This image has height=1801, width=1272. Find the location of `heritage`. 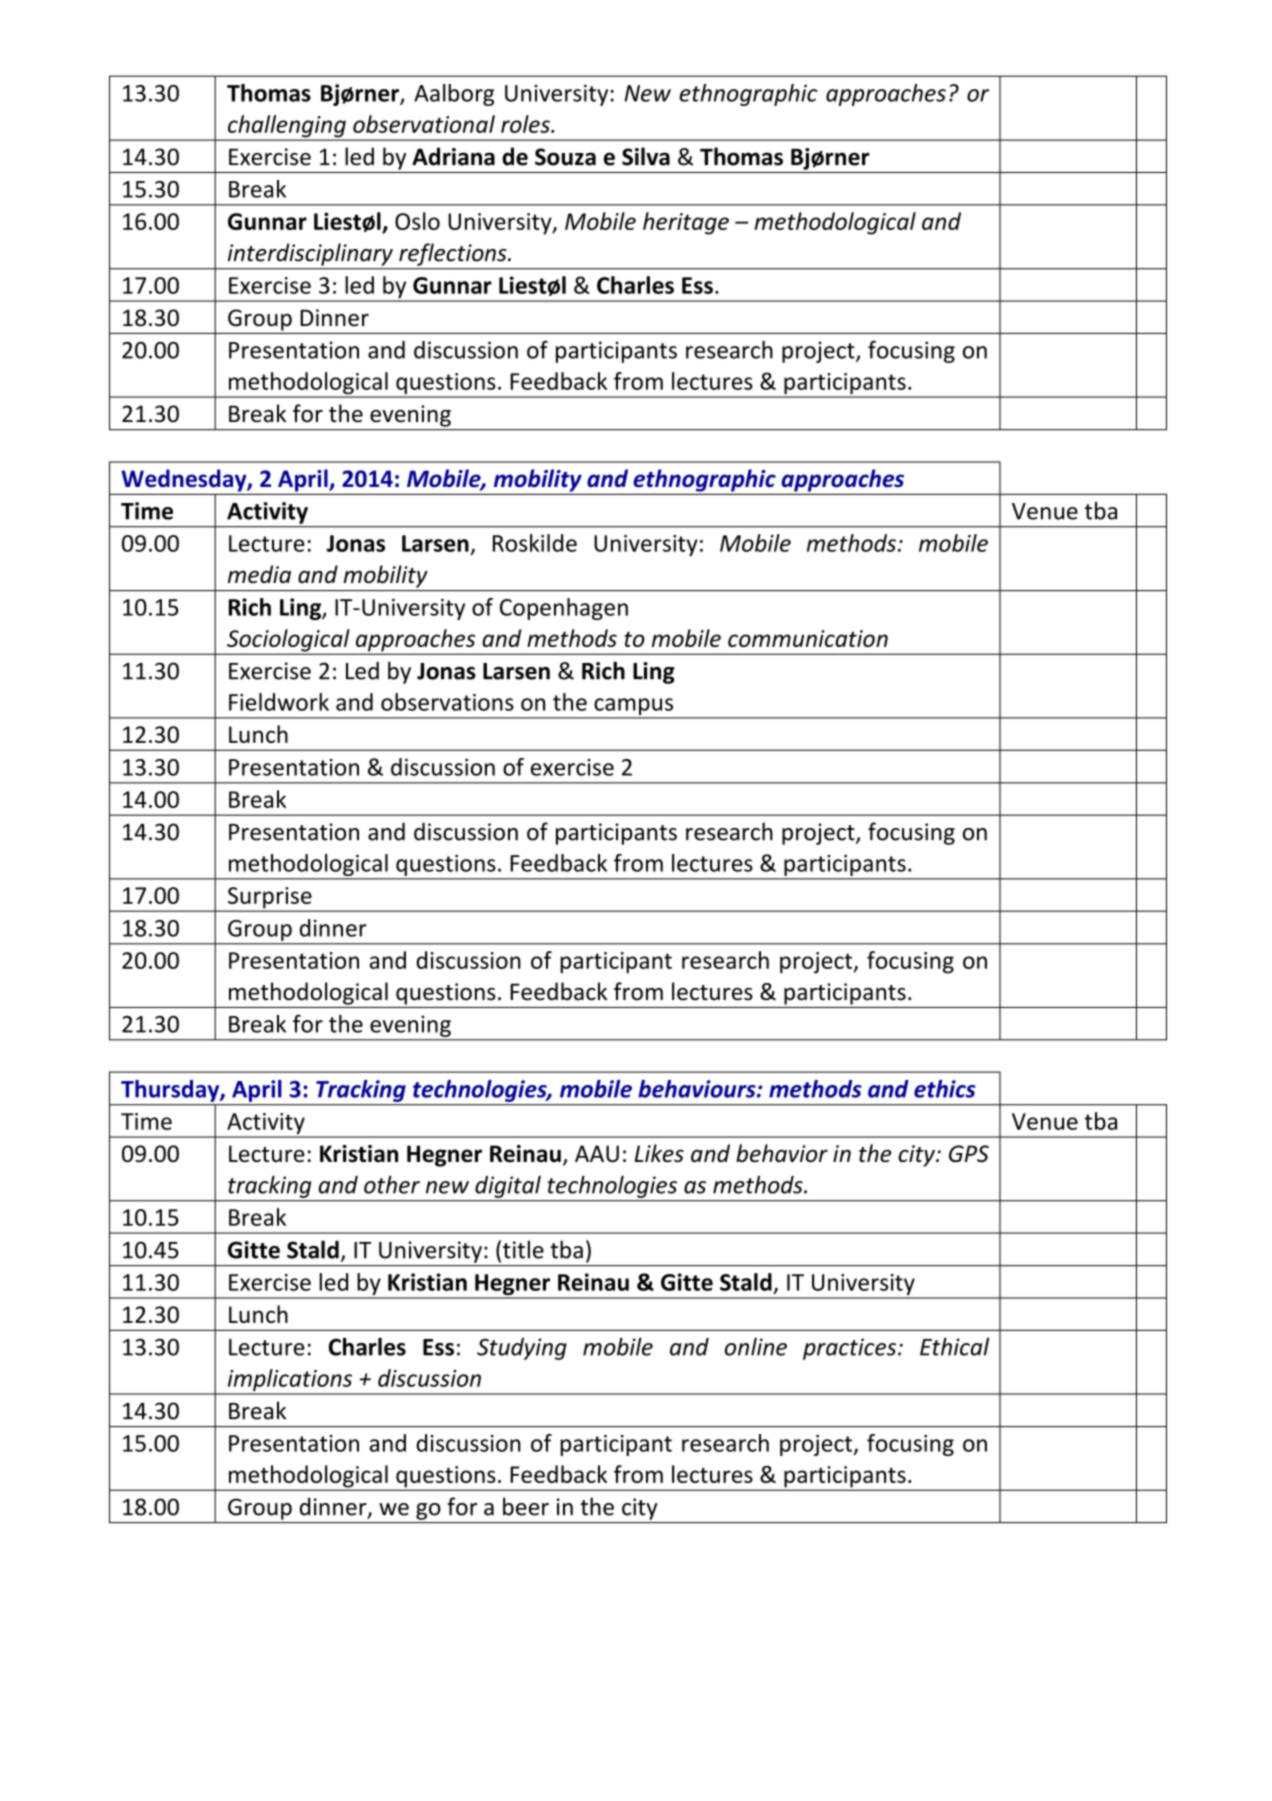

heritage is located at coordinates (686, 223).
